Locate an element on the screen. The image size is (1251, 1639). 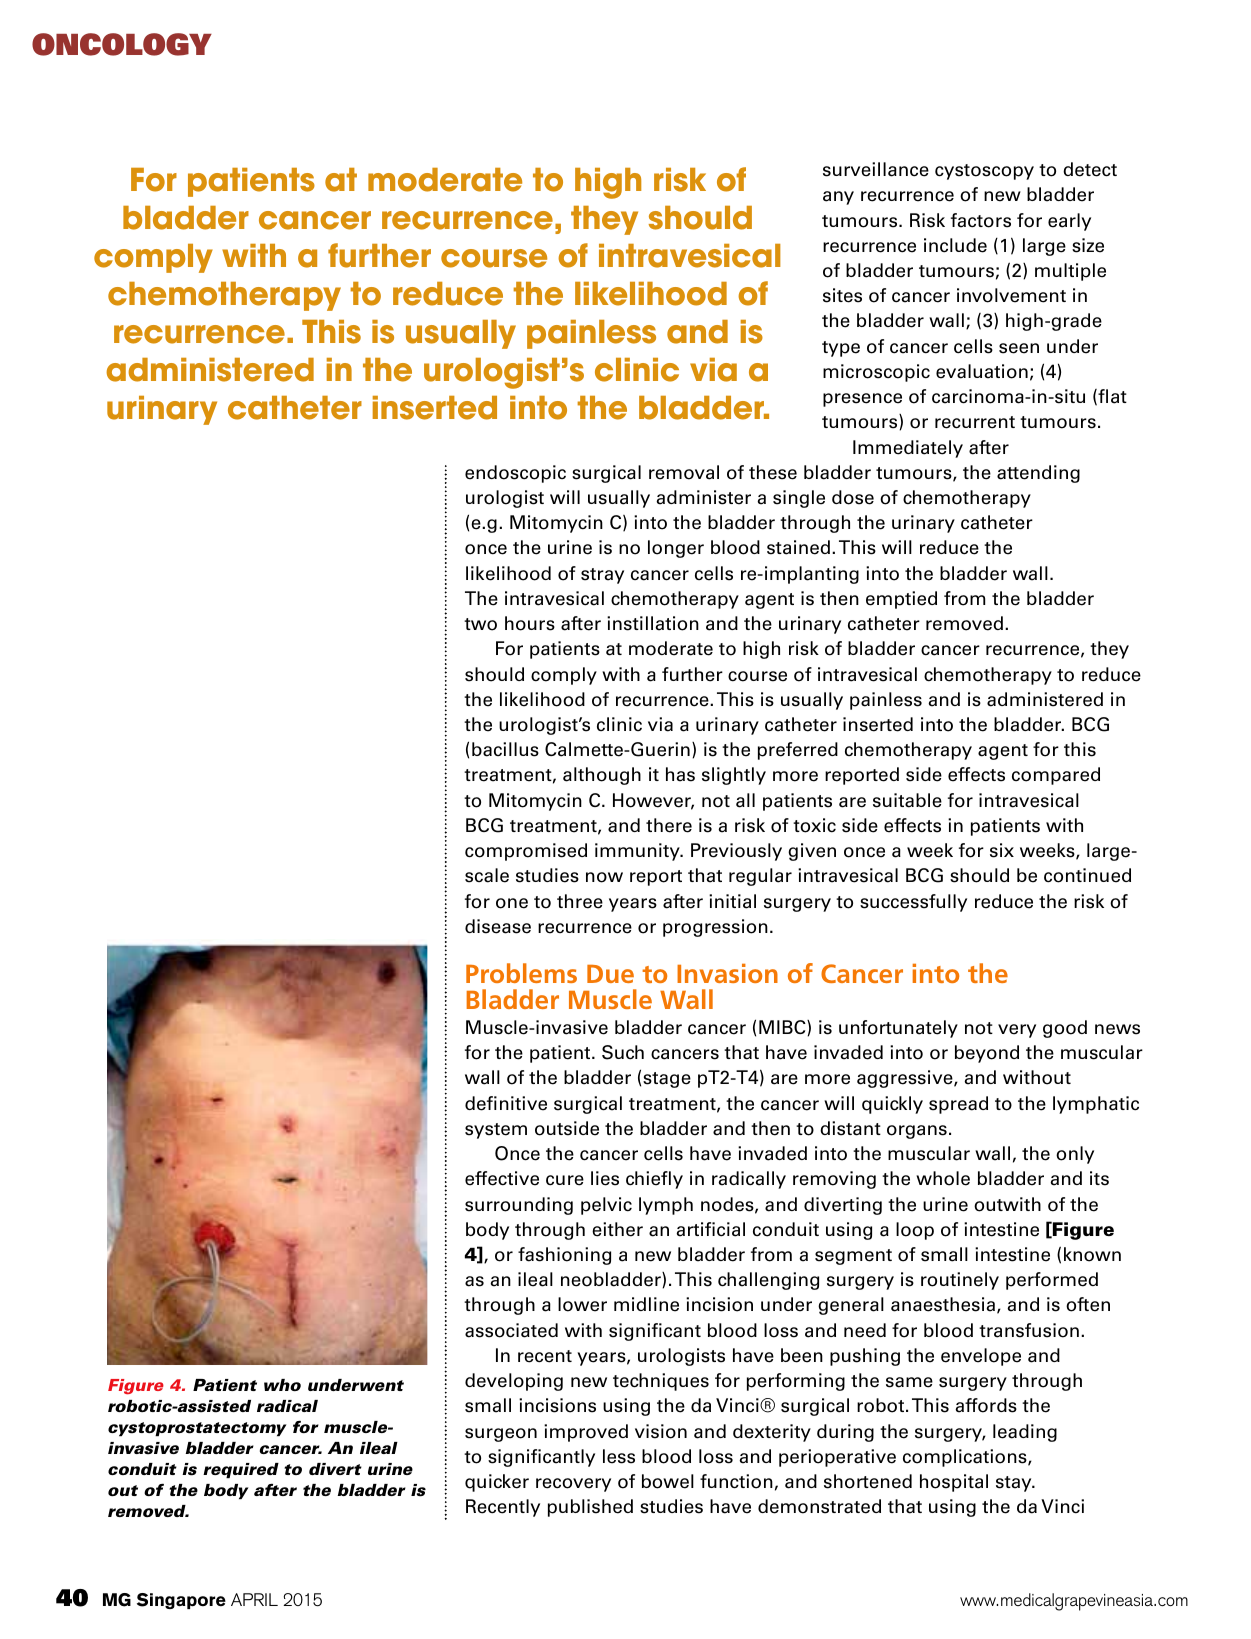
any is located at coordinates (838, 198).
